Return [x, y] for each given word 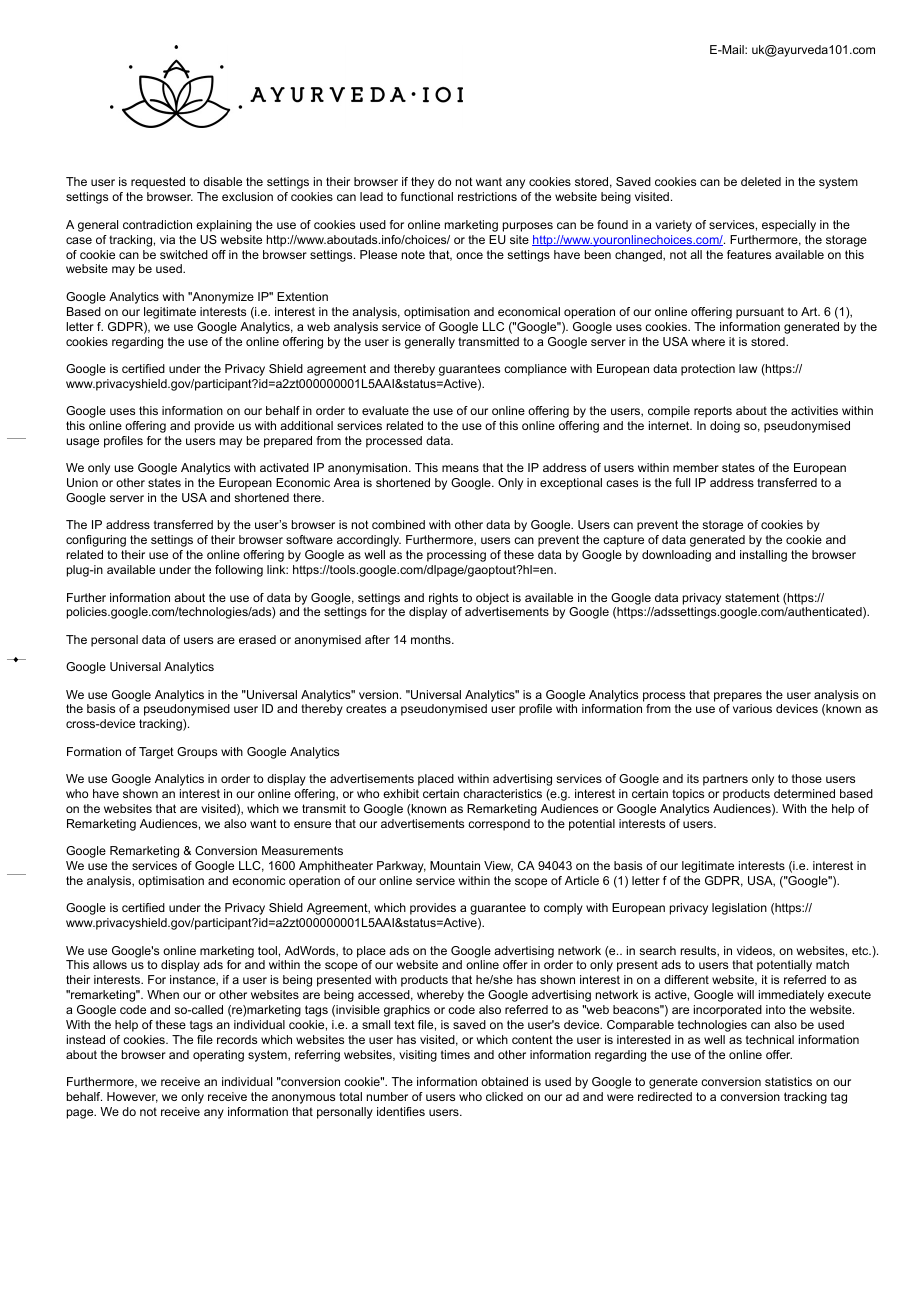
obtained [504, 1081]
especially [789, 226]
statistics [788, 1081]
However [132, 1097]
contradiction [157, 224]
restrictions [487, 196]
